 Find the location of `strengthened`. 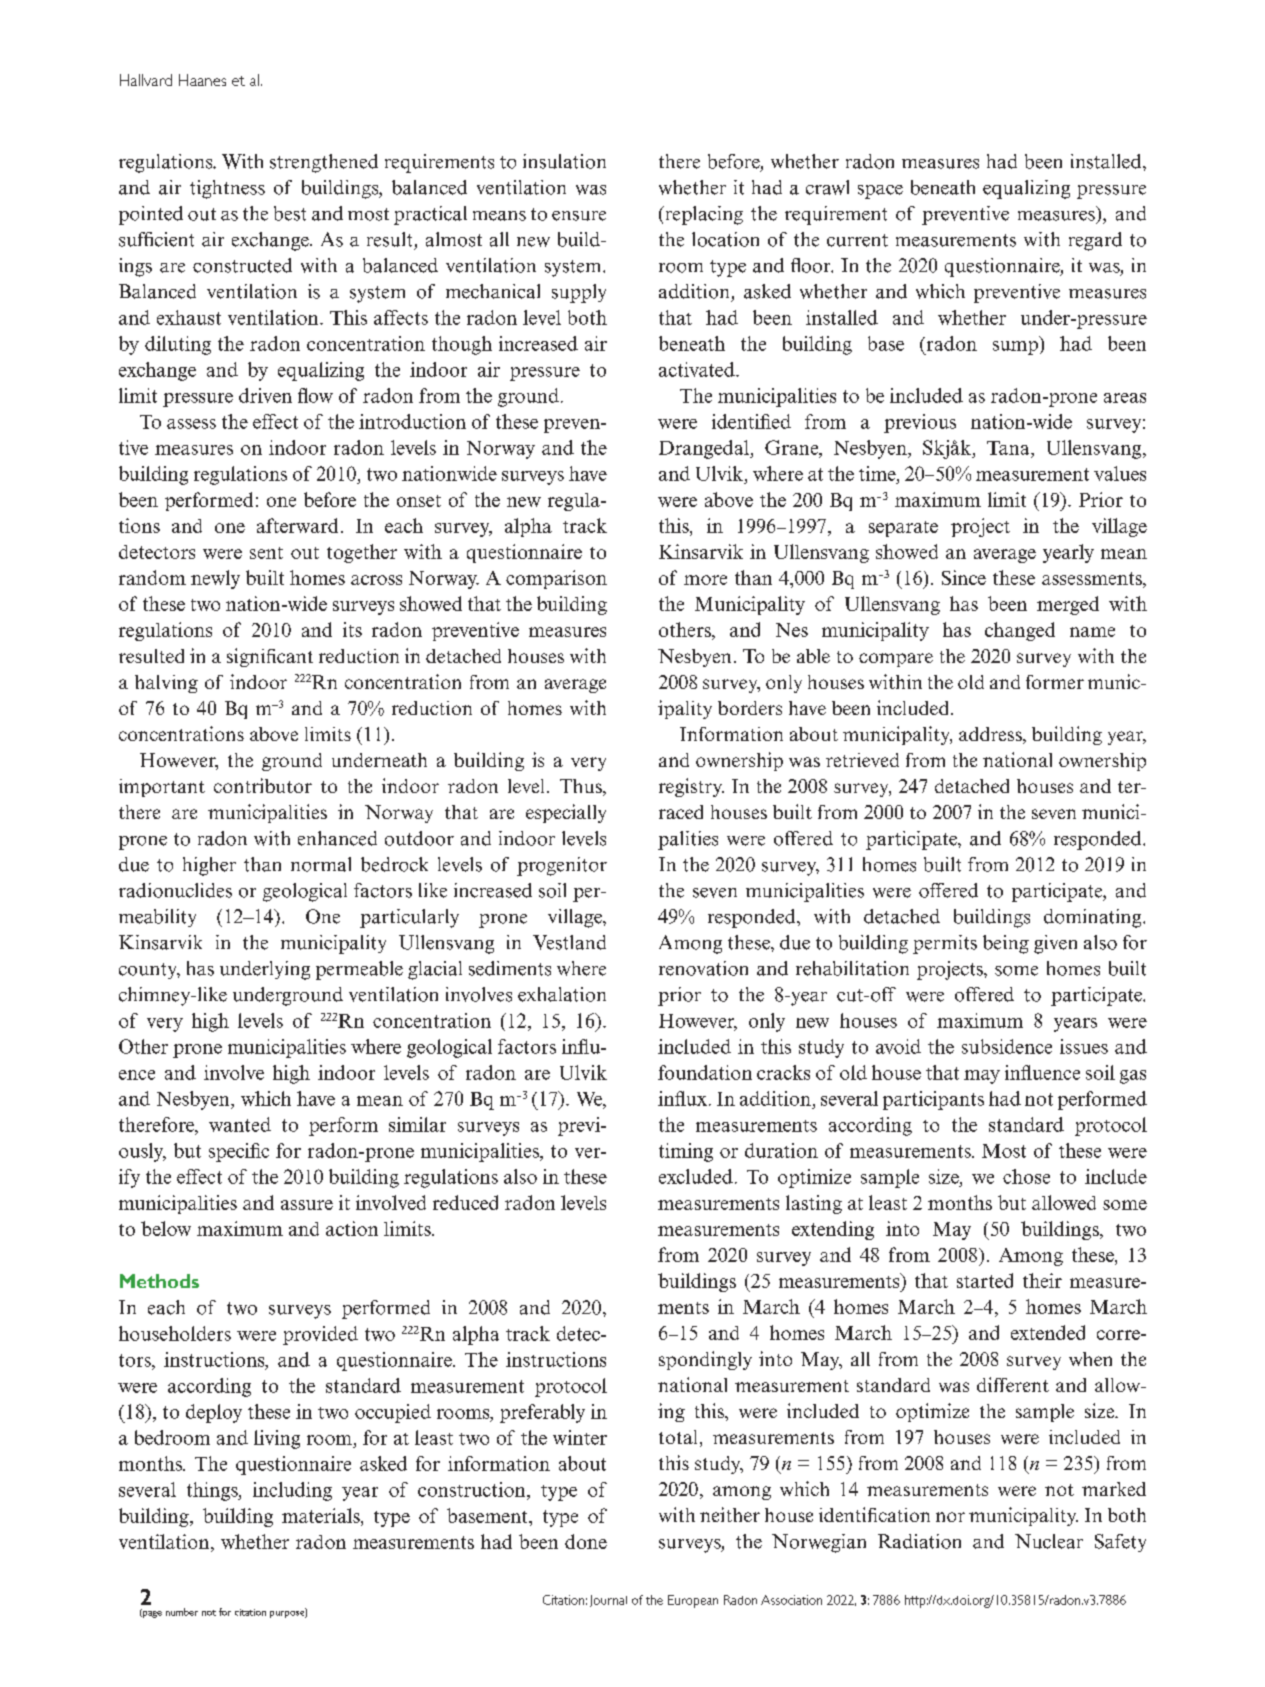

strengthened is located at coordinates (324, 163).
